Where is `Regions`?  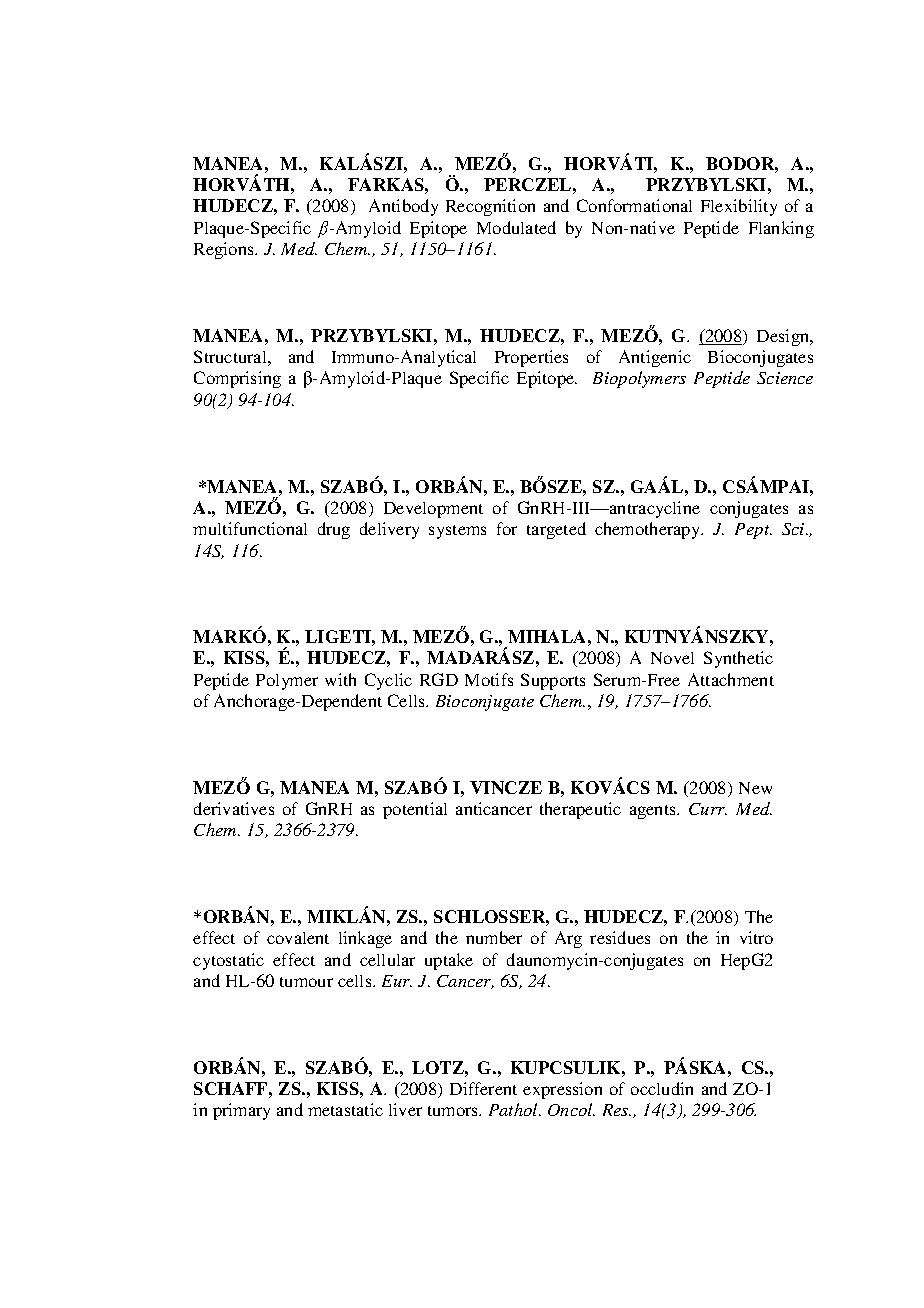
Regions is located at coordinates (225, 250).
